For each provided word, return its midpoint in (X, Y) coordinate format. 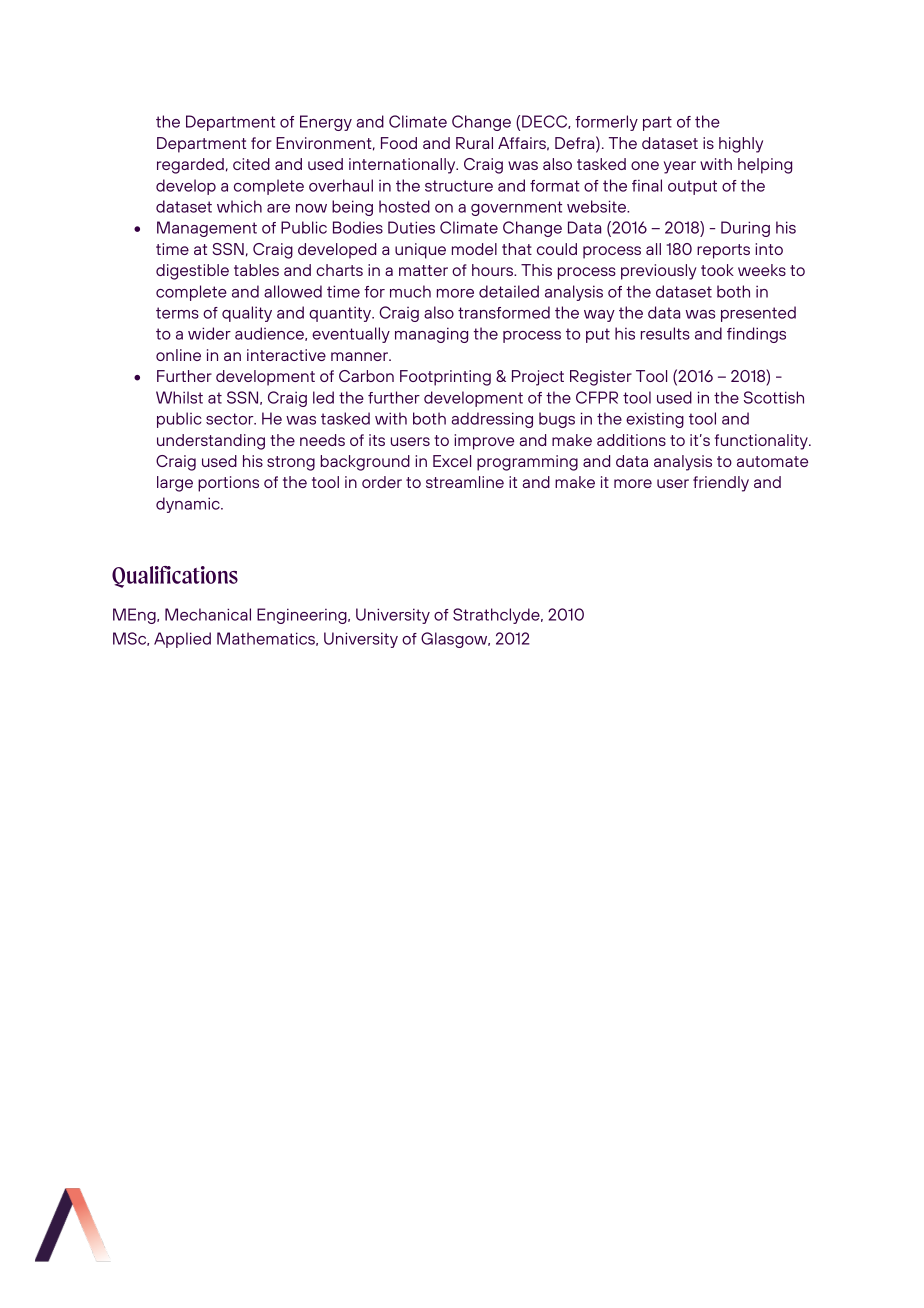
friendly (721, 484)
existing (655, 420)
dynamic (189, 505)
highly (741, 145)
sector (231, 419)
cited (251, 164)
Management (207, 229)
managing (431, 335)
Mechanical (208, 614)
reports (723, 251)
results (665, 333)
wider (209, 333)
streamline (465, 482)
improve (484, 442)
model (474, 249)
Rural (474, 143)
